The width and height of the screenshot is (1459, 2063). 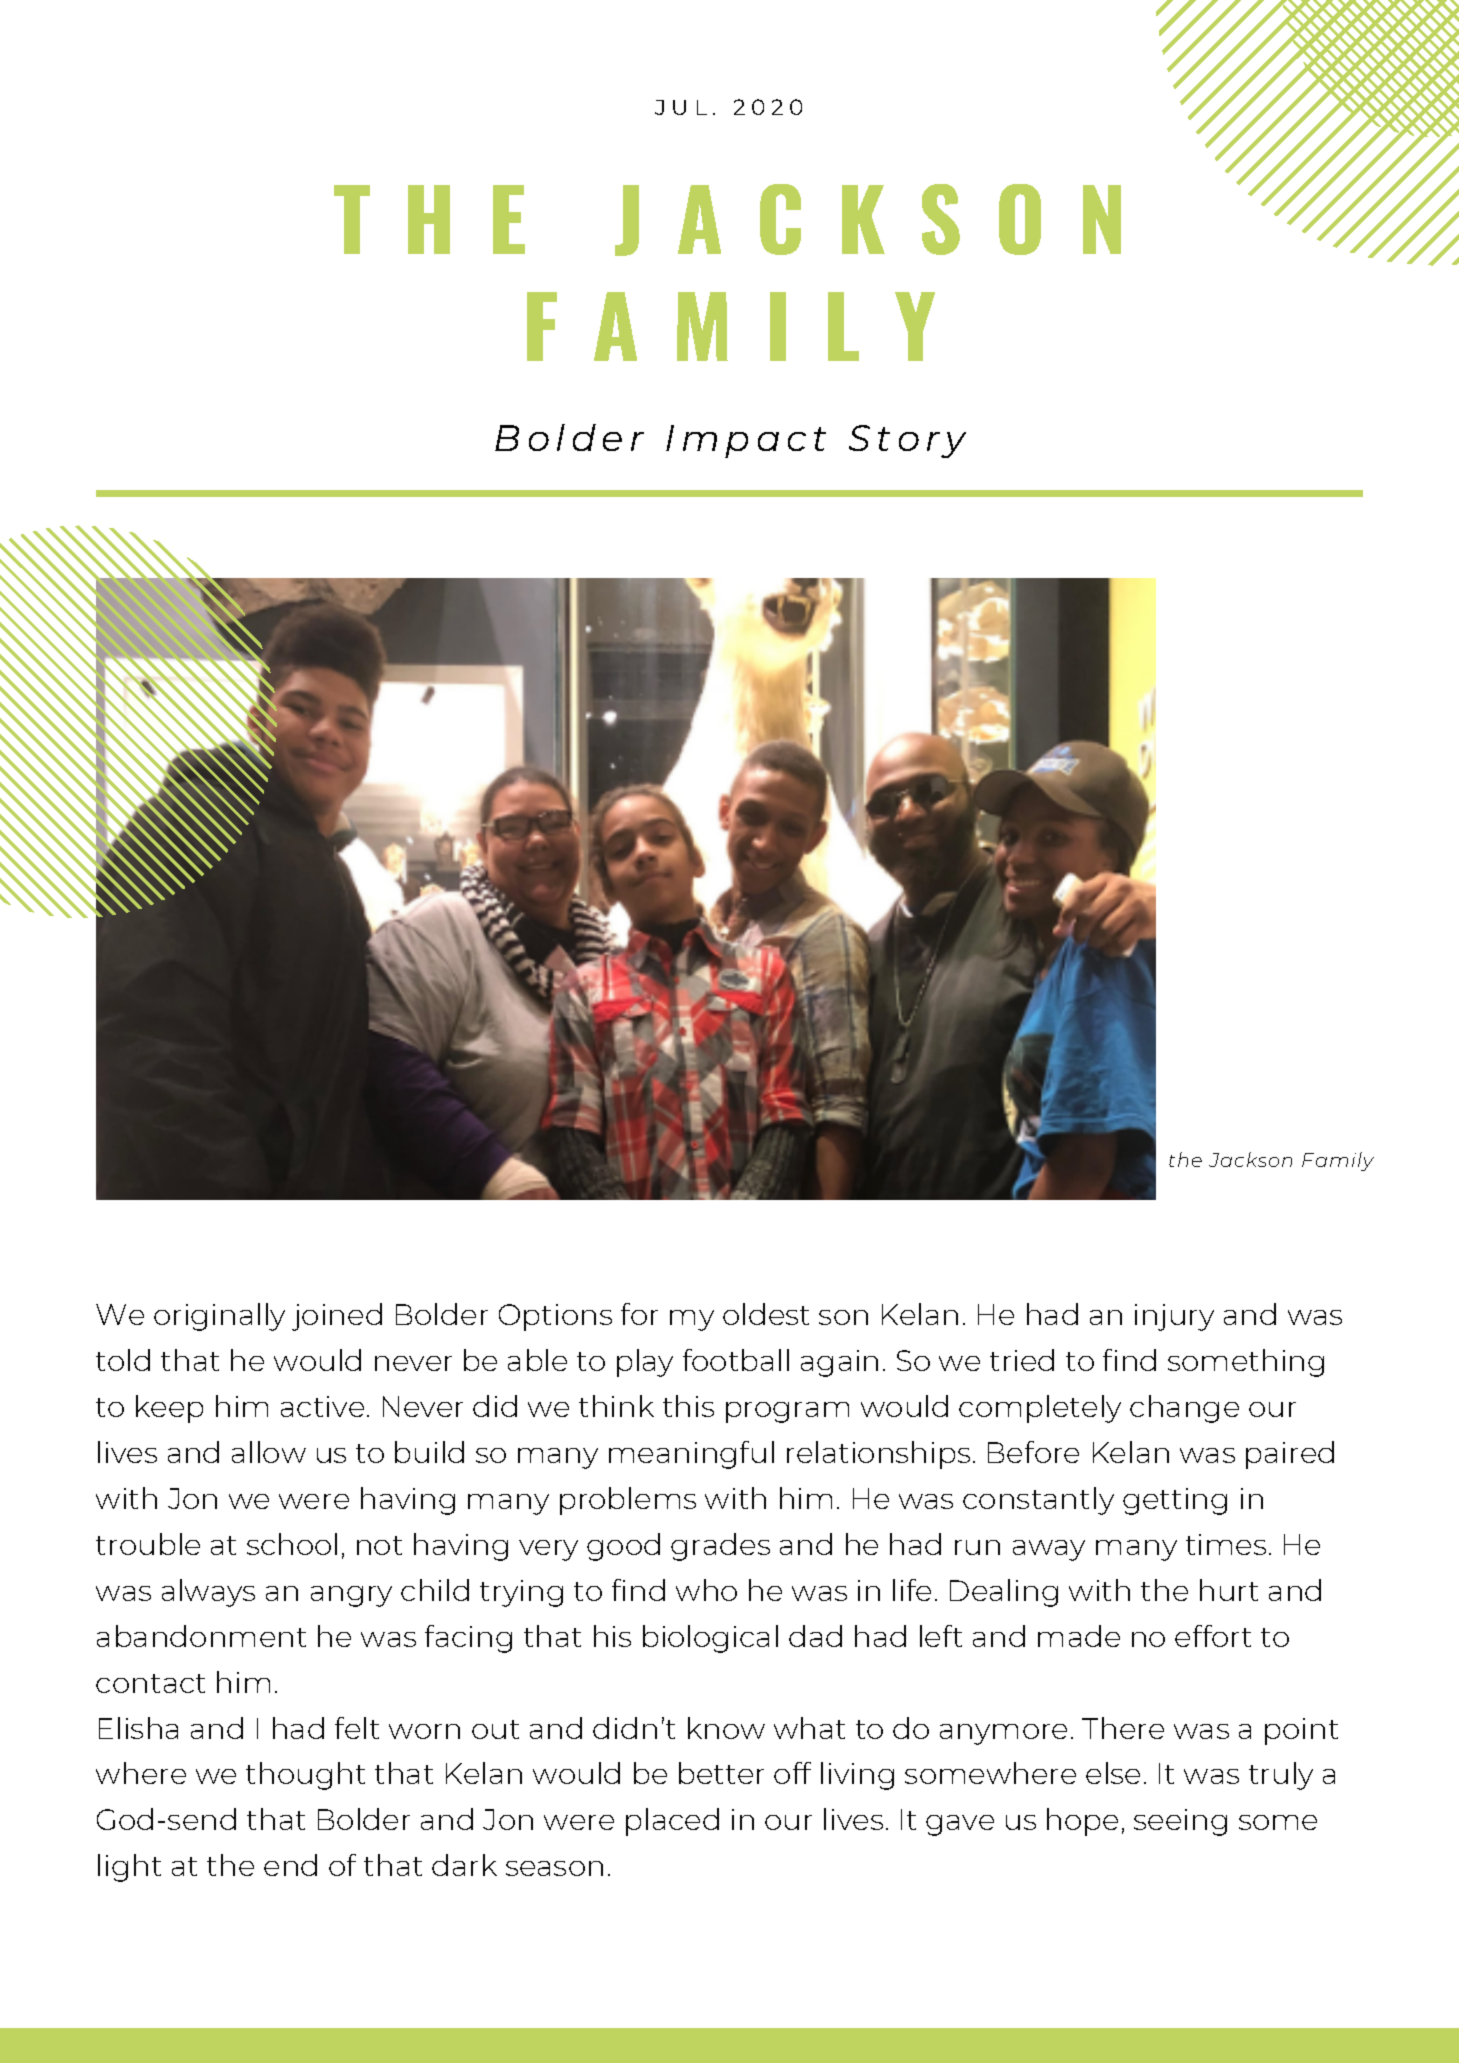 What do you see at coordinates (672, 1822) in the screenshot?
I see `placed` at bounding box center [672, 1822].
